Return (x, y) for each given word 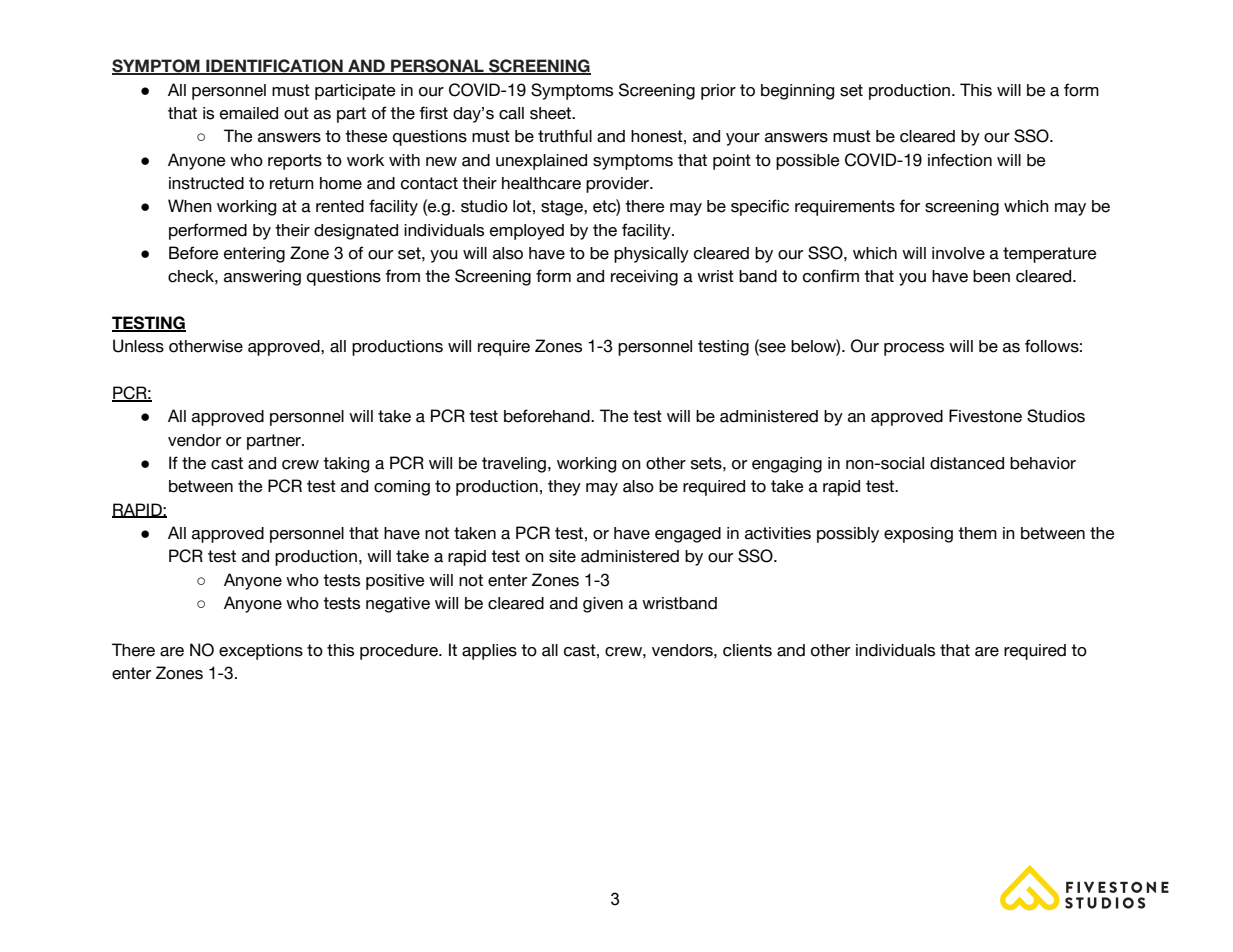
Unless (138, 346)
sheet (552, 113)
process (914, 349)
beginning (797, 92)
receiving (644, 278)
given (603, 605)
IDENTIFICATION (274, 67)
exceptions (261, 652)
